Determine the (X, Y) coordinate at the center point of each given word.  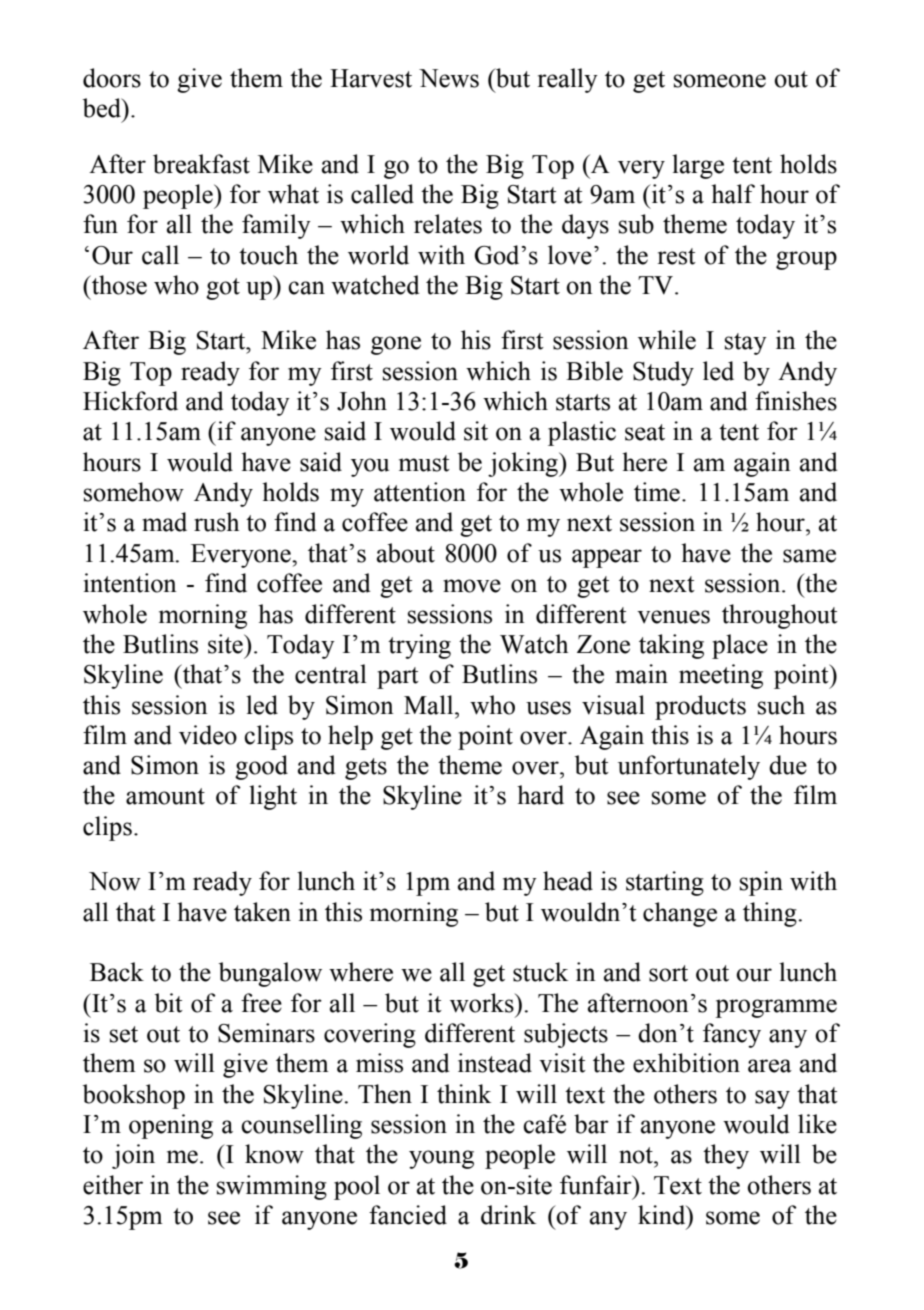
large (698, 166)
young (441, 1159)
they (726, 1156)
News (449, 78)
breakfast (201, 164)
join (133, 1156)
